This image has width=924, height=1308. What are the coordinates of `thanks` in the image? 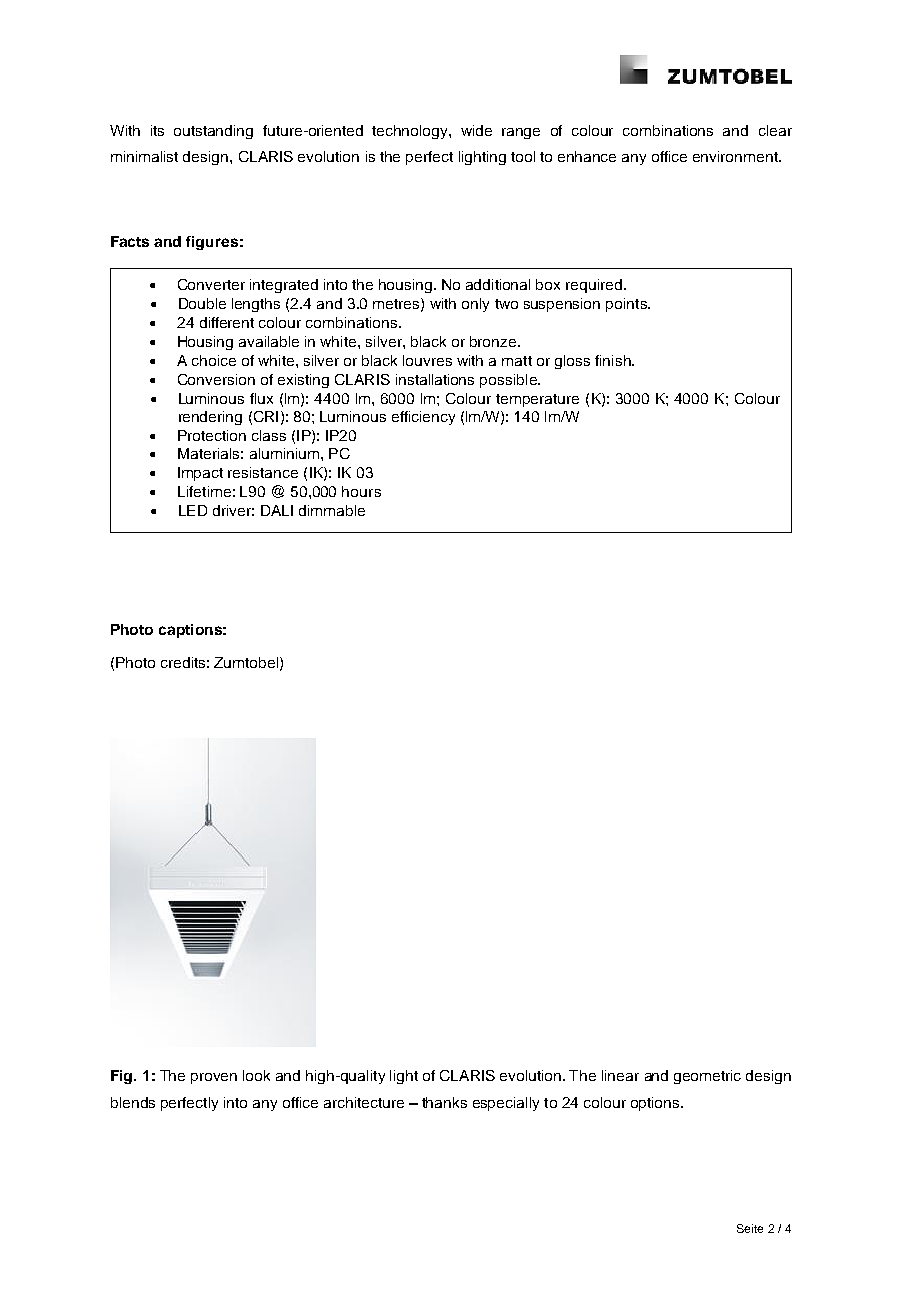 It's located at (444, 1102).
